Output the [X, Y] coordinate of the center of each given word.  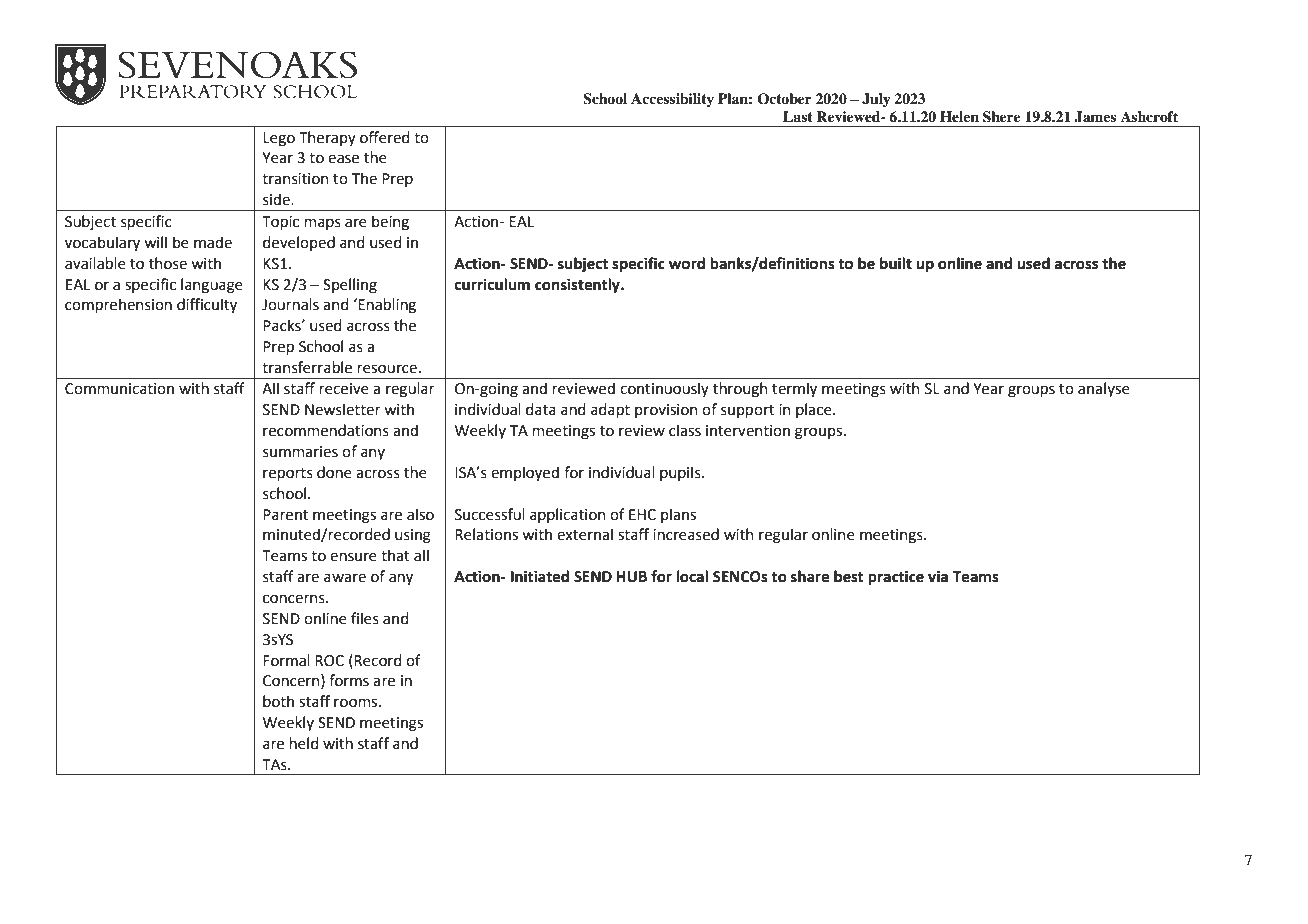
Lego [279, 139]
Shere [1002, 117]
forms [349, 680]
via [938, 577]
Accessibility [672, 100]
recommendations [326, 430]
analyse [1104, 389]
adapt [610, 410]
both [278, 701]
